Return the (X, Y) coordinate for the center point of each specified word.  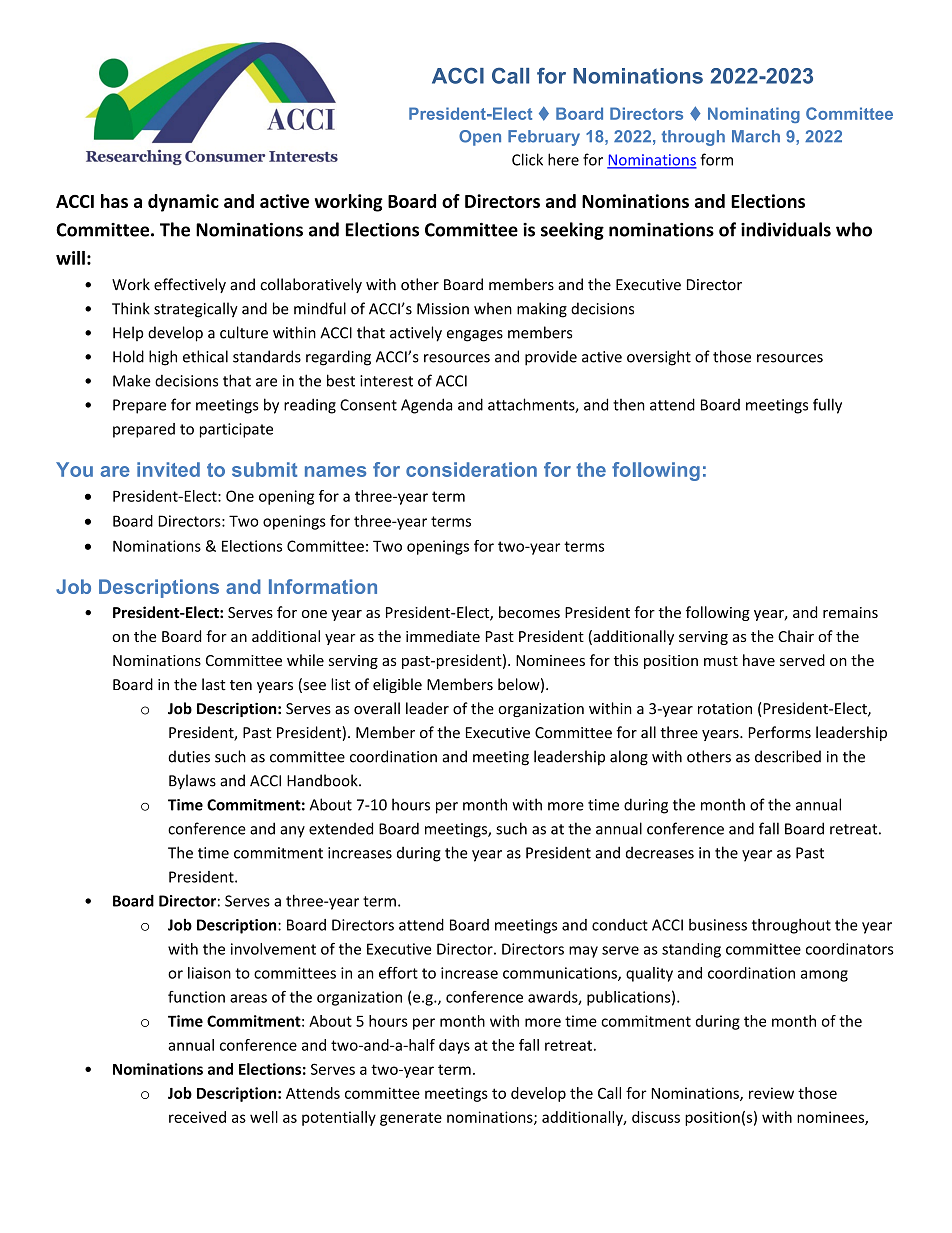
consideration (471, 469)
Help (128, 333)
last (214, 684)
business (718, 925)
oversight (659, 358)
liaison (209, 973)
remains (850, 612)
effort (398, 973)
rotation (725, 709)
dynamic (183, 203)
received (197, 1117)
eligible (397, 685)
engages (475, 336)
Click (527, 159)
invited (168, 469)
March (756, 136)
